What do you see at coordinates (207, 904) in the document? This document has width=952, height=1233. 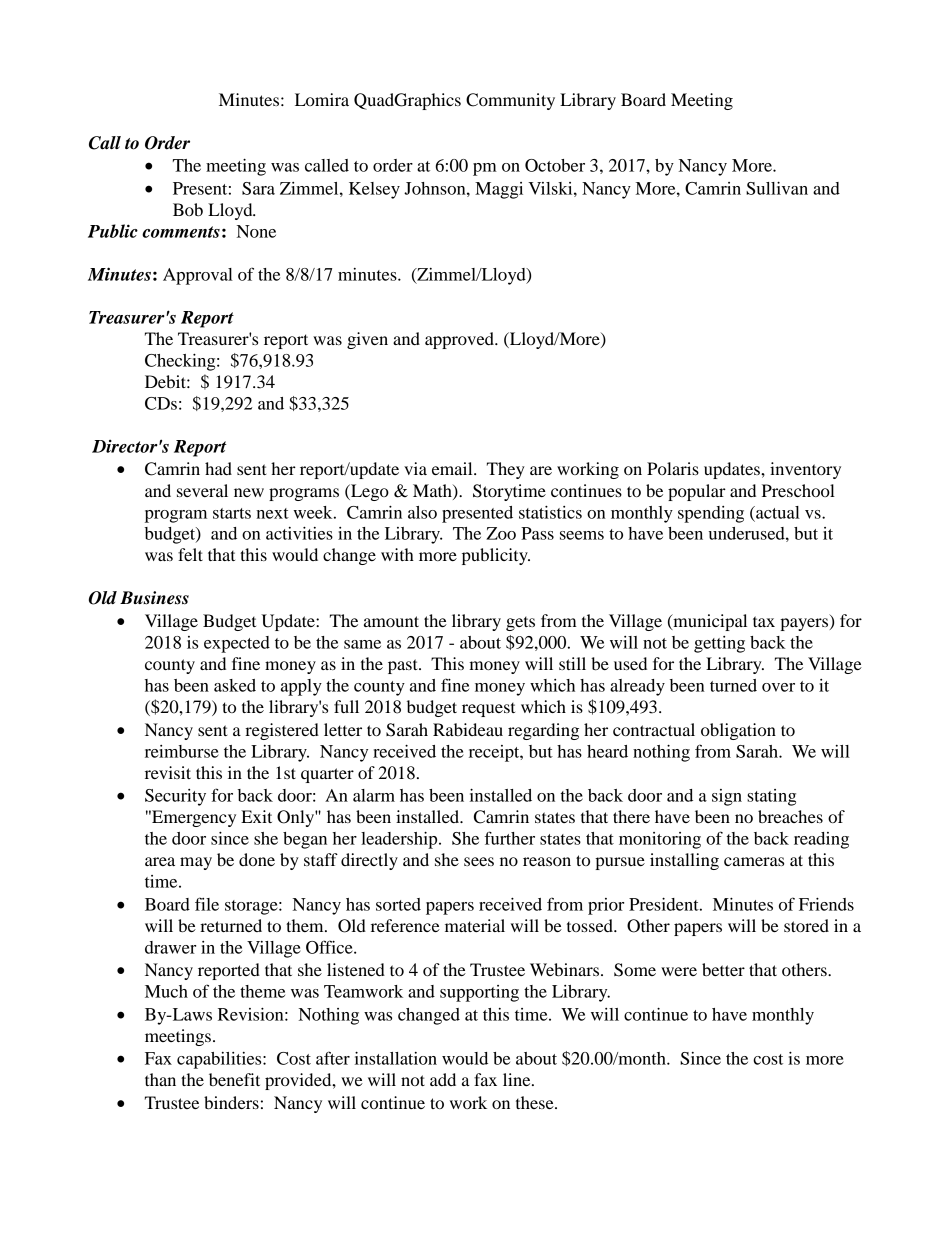 I see `file` at bounding box center [207, 904].
